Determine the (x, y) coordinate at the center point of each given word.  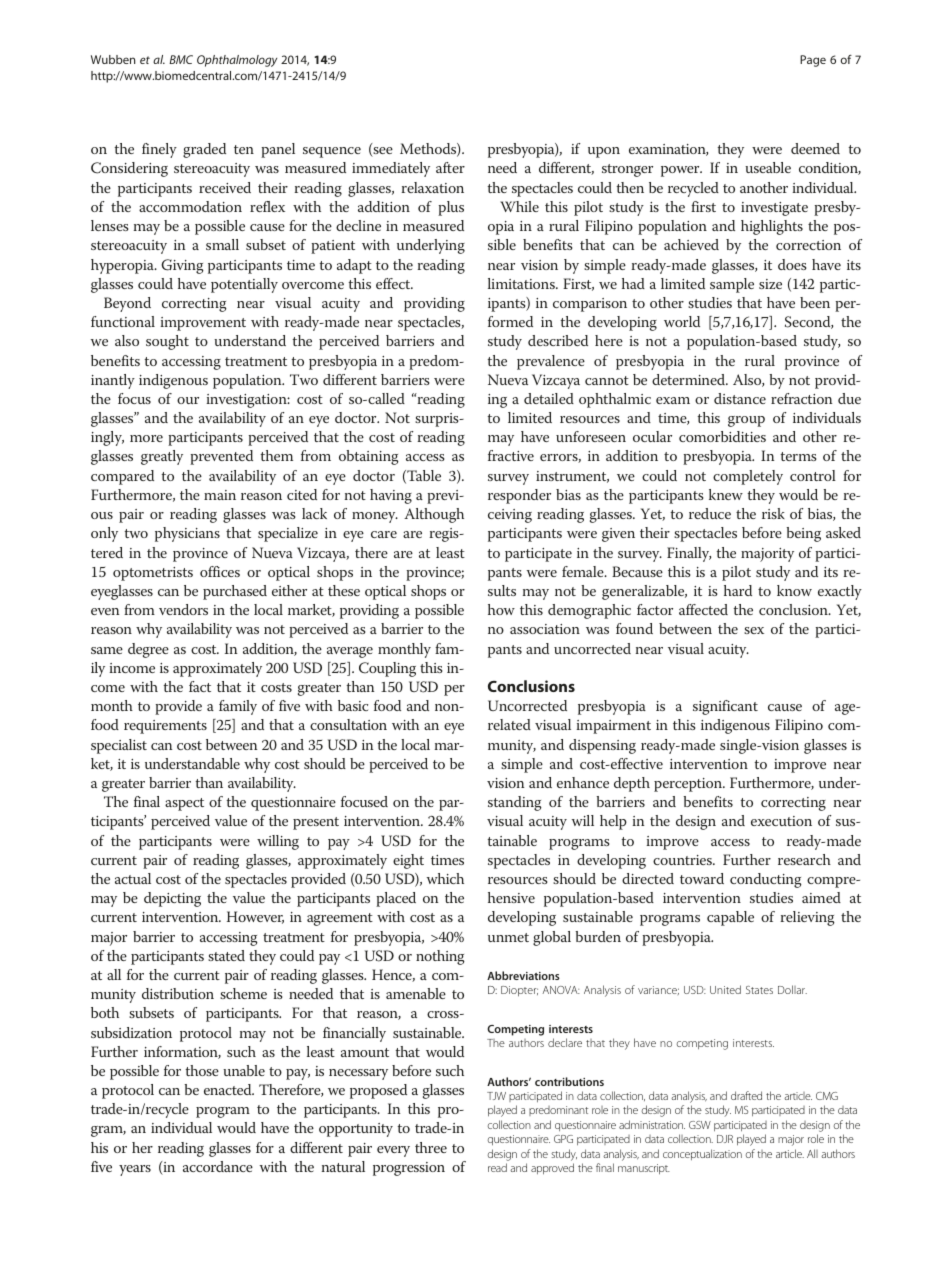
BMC (181, 59)
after (450, 167)
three (431, 1147)
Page (813, 61)
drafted (746, 1095)
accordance (218, 1166)
